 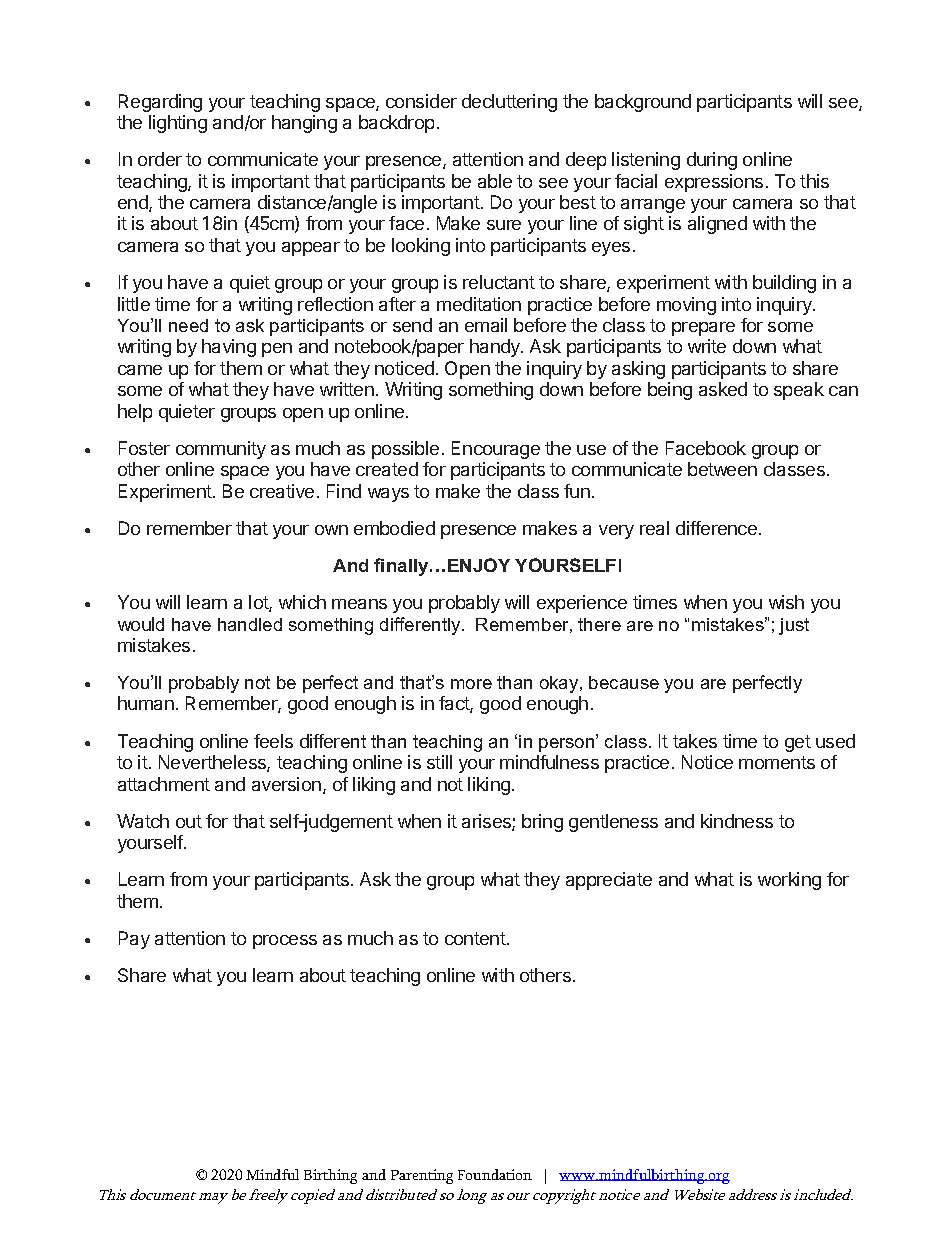 I want to click on during, so click(x=712, y=161).
